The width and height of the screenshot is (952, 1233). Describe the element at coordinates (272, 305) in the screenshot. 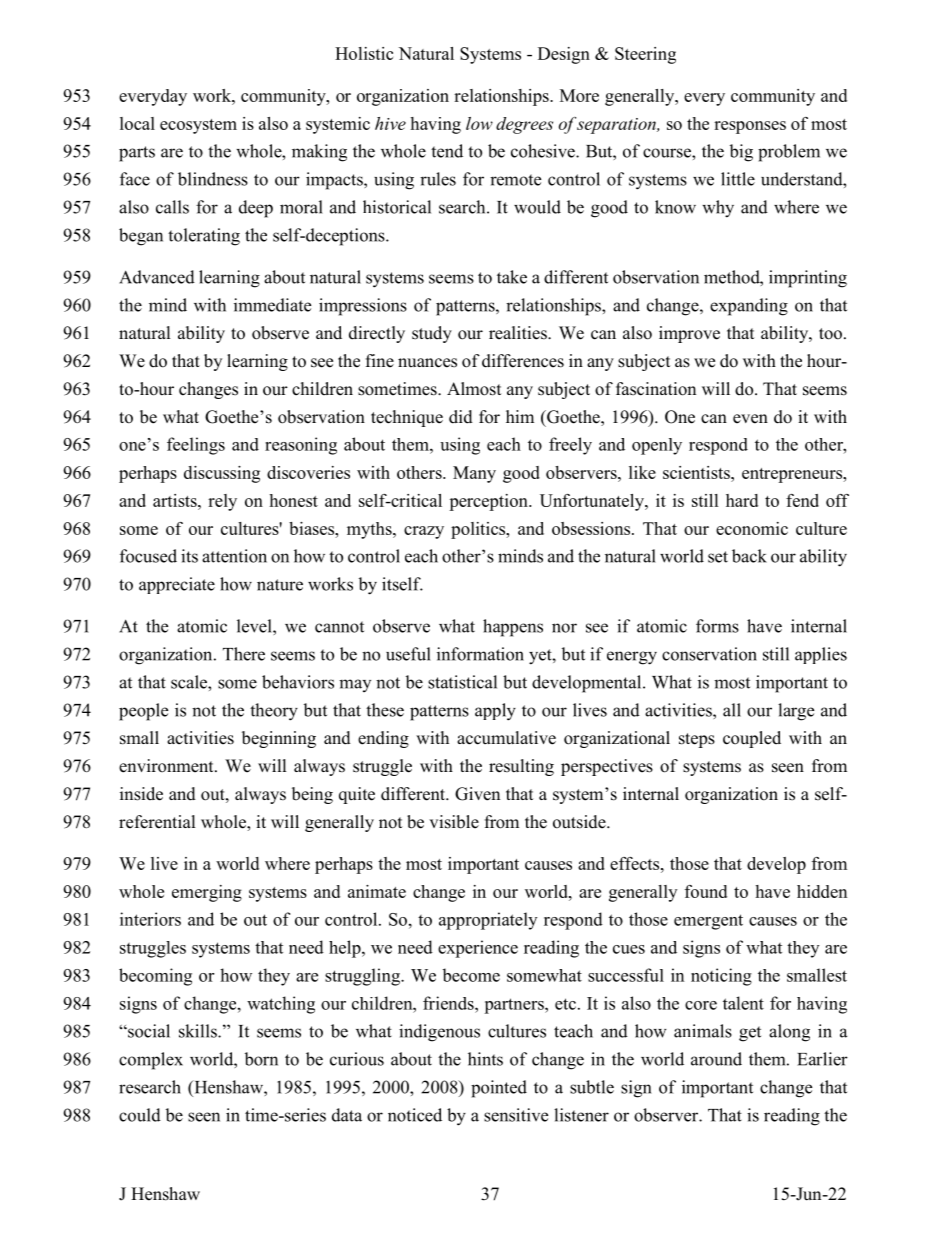

I see `immediate` at that location.
